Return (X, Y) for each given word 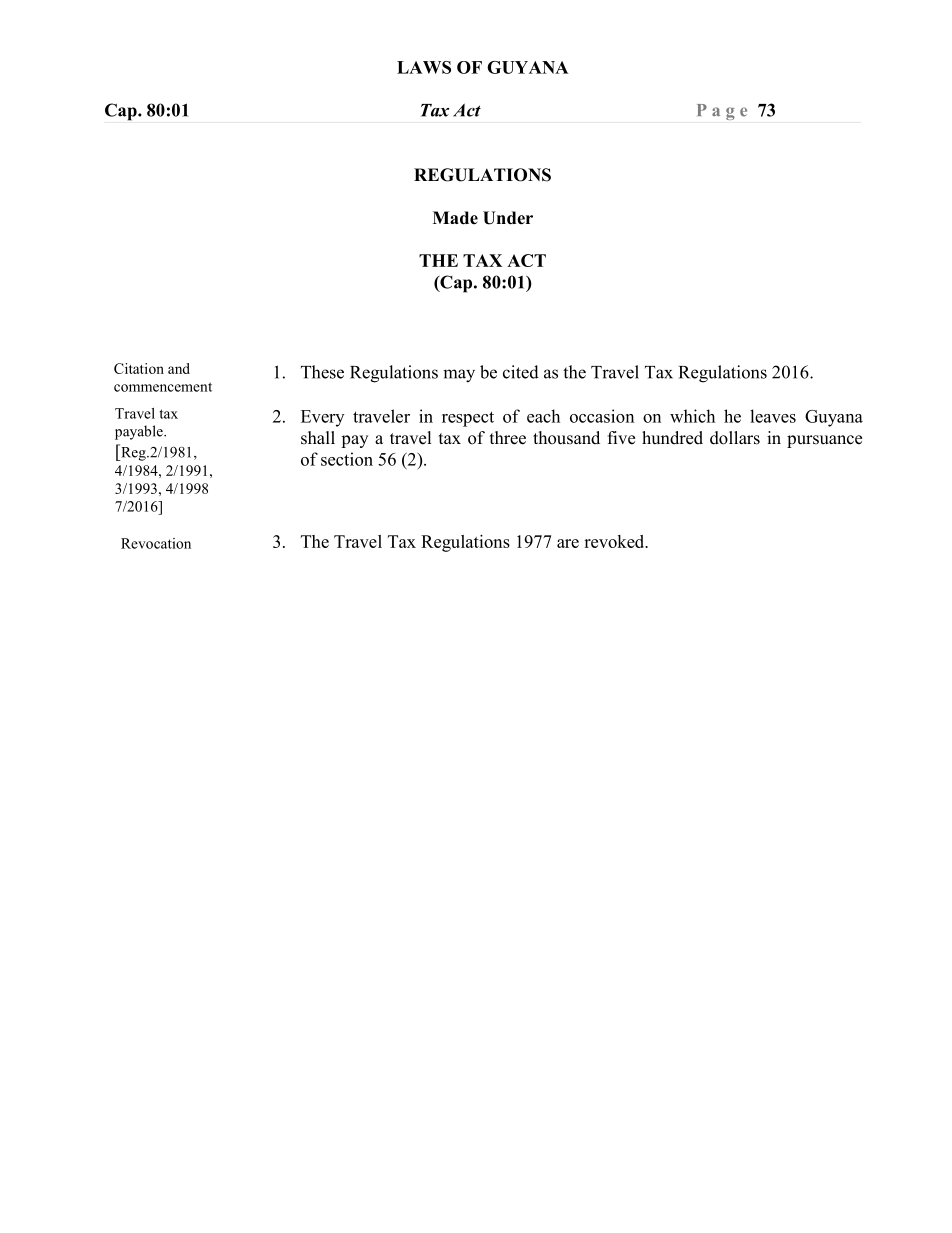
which (692, 416)
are (568, 543)
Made (455, 218)
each (543, 416)
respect (468, 419)
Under (508, 218)
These (322, 372)
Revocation (156, 543)
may (459, 376)
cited (521, 372)
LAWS (424, 67)
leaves (773, 416)
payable (140, 432)
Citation (139, 368)
